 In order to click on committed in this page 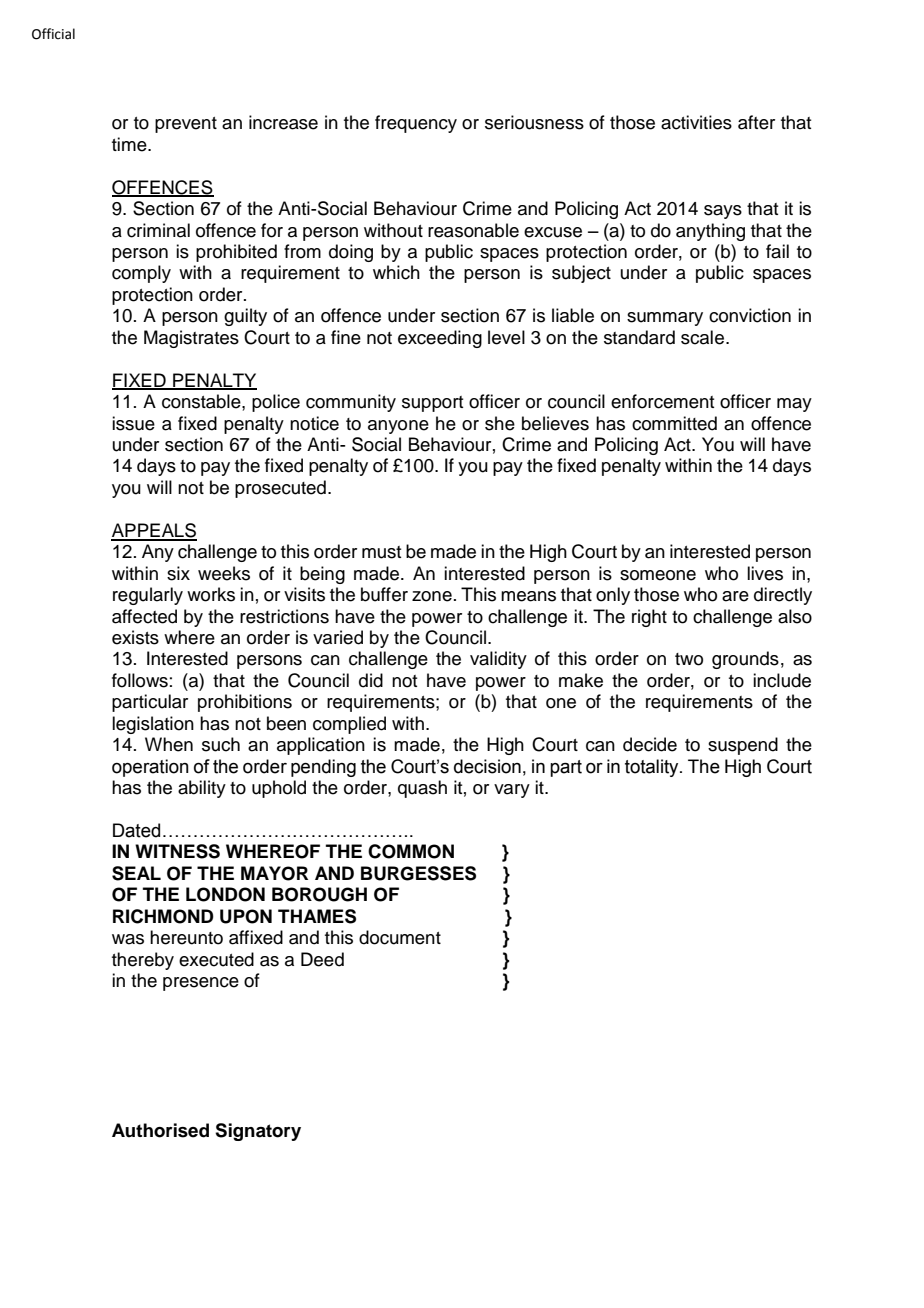, I will do `click(674, 423)`.
